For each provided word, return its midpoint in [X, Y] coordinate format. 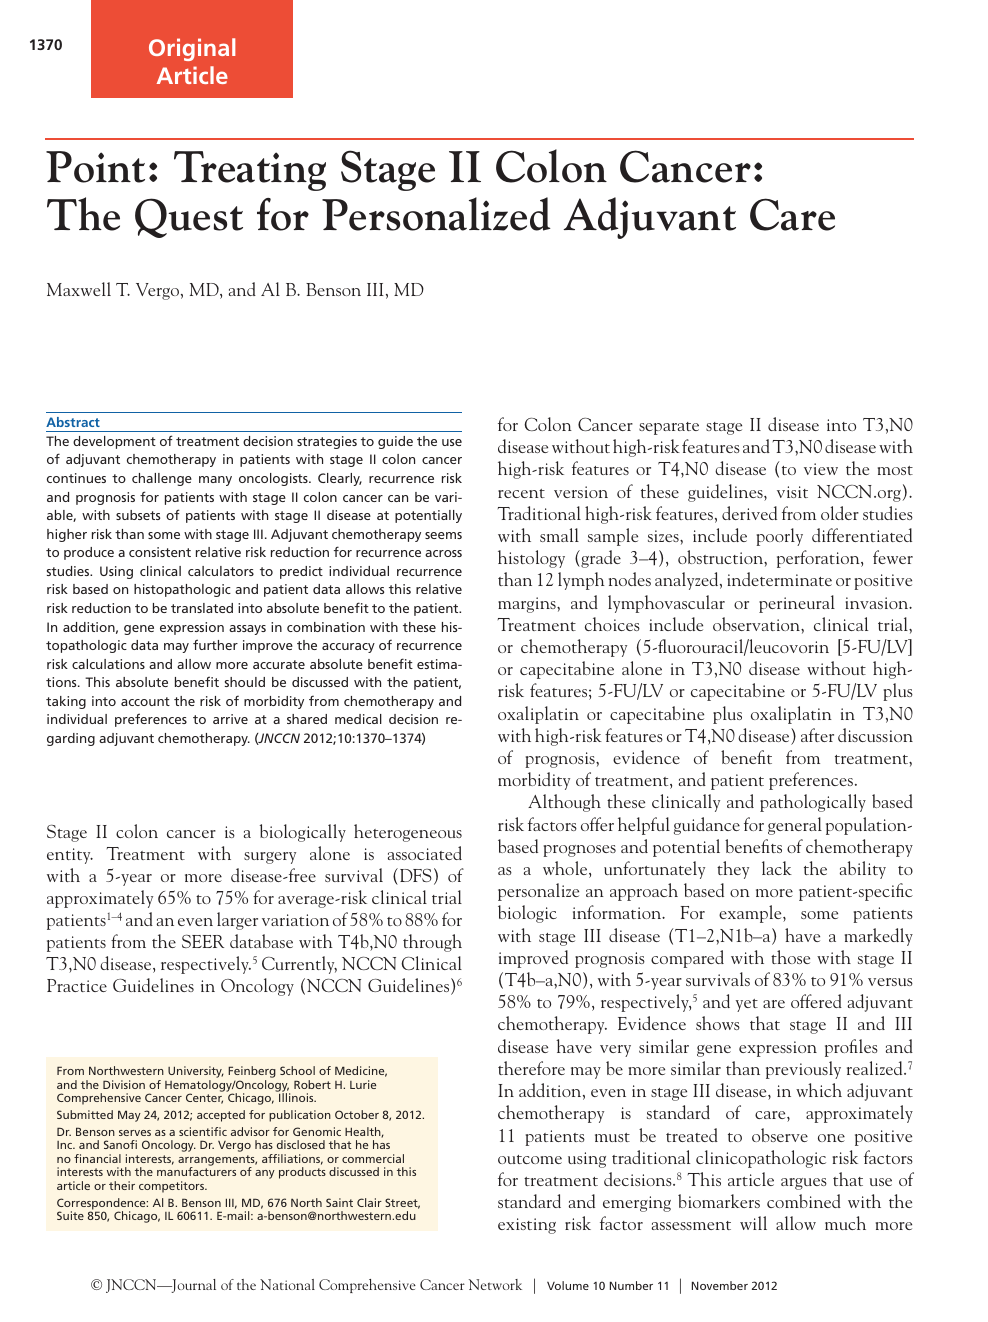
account [145, 701]
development [114, 442]
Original [192, 49]
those [790, 957]
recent [521, 493]
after [817, 735]
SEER [203, 941]
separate [669, 428]
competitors [173, 1187]
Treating [250, 171]
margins [528, 605]
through [432, 943]
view [821, 469]
